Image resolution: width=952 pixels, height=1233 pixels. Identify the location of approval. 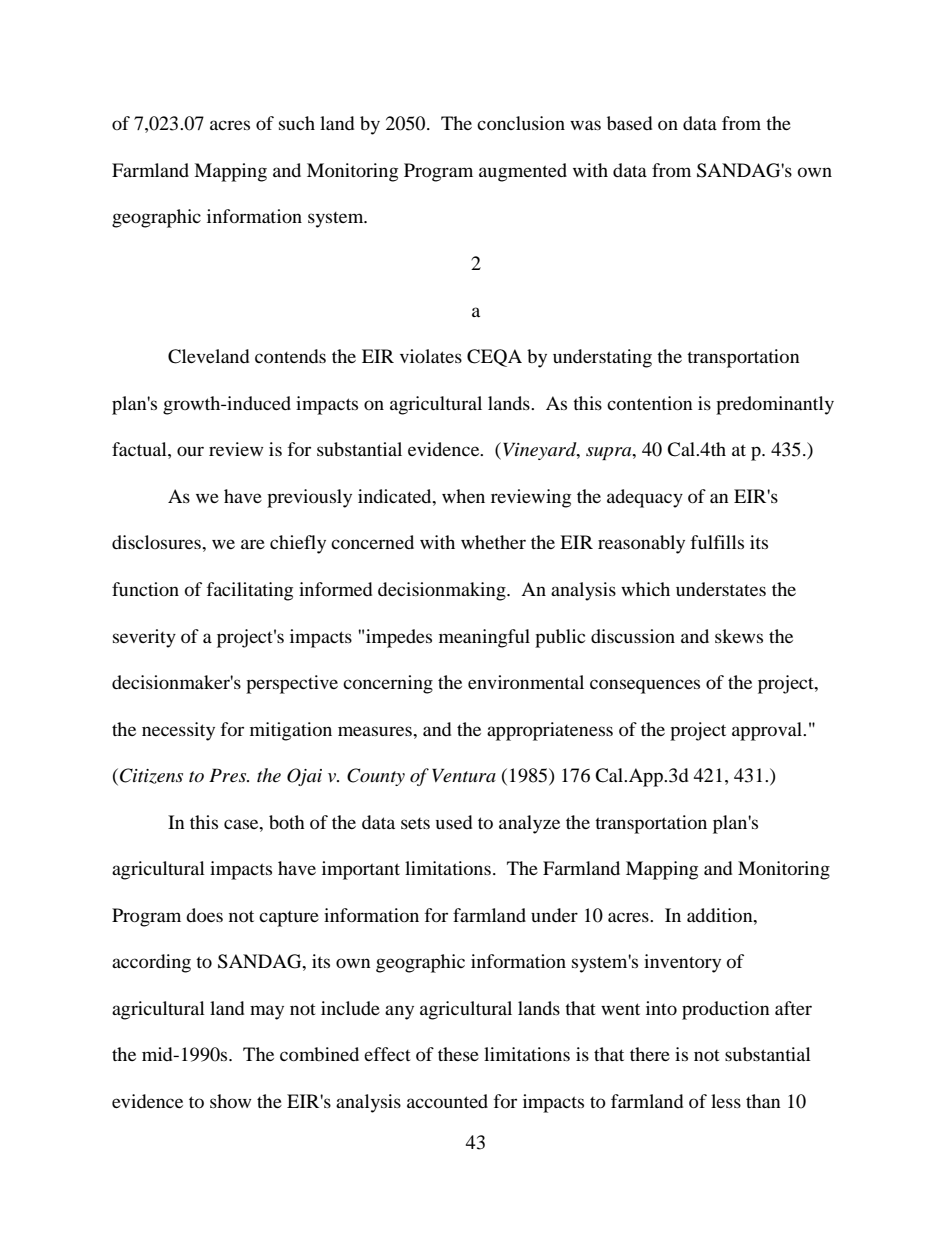
(768, 731).
